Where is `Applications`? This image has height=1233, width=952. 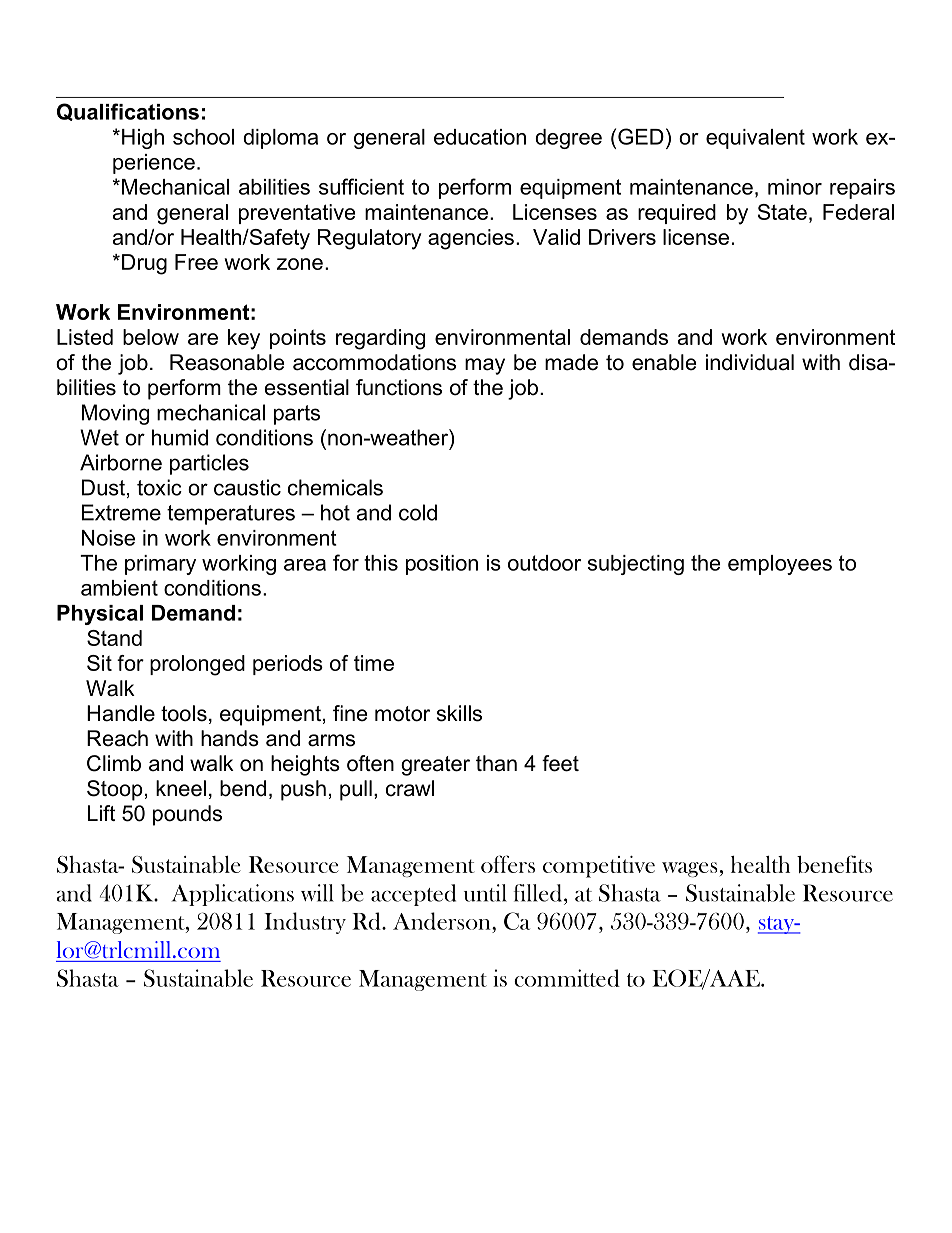 Applications is located at coordinates (233, 895).
